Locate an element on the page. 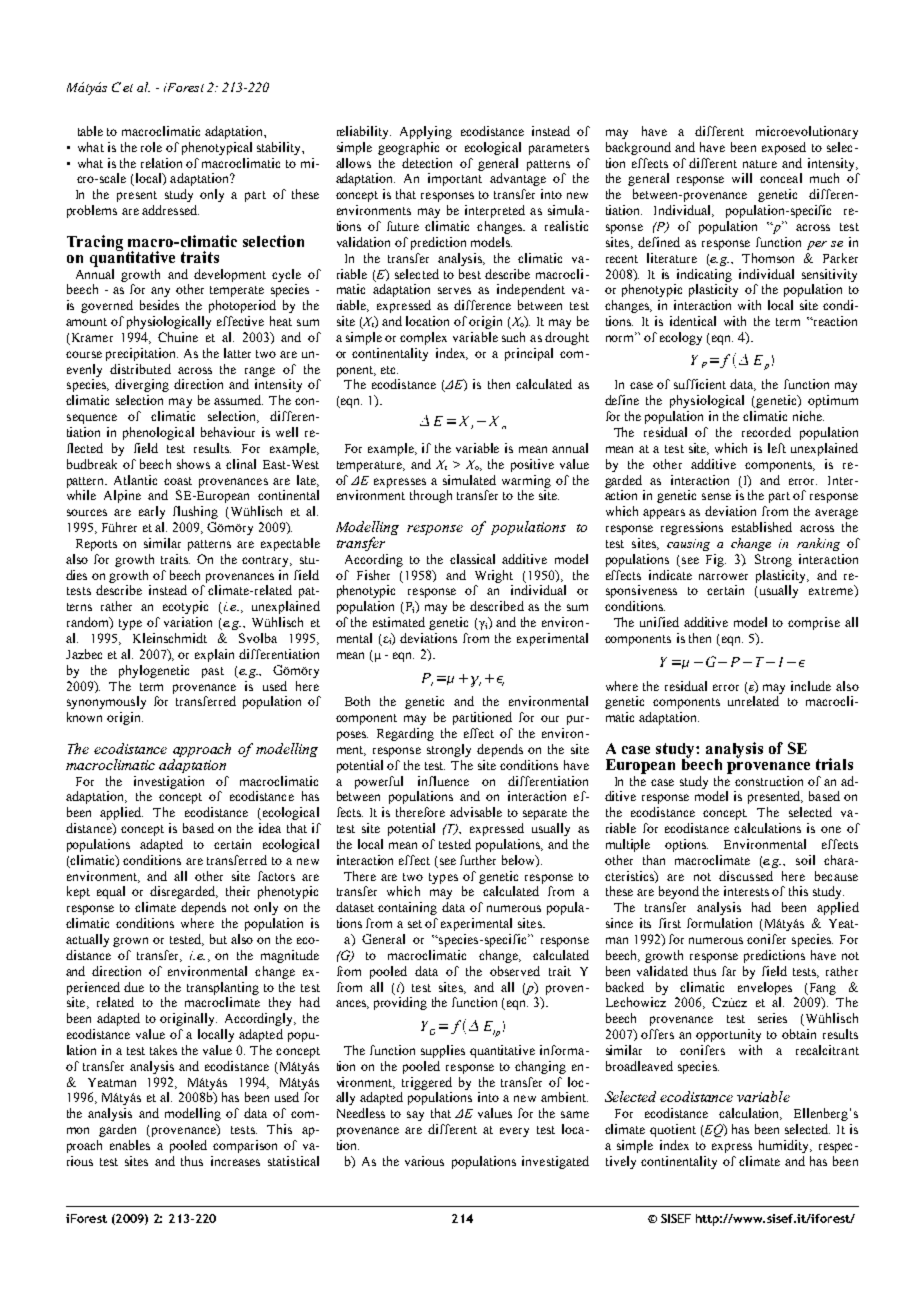 This image has height=1308, width=924. role is located at coordinates (151, 147).
